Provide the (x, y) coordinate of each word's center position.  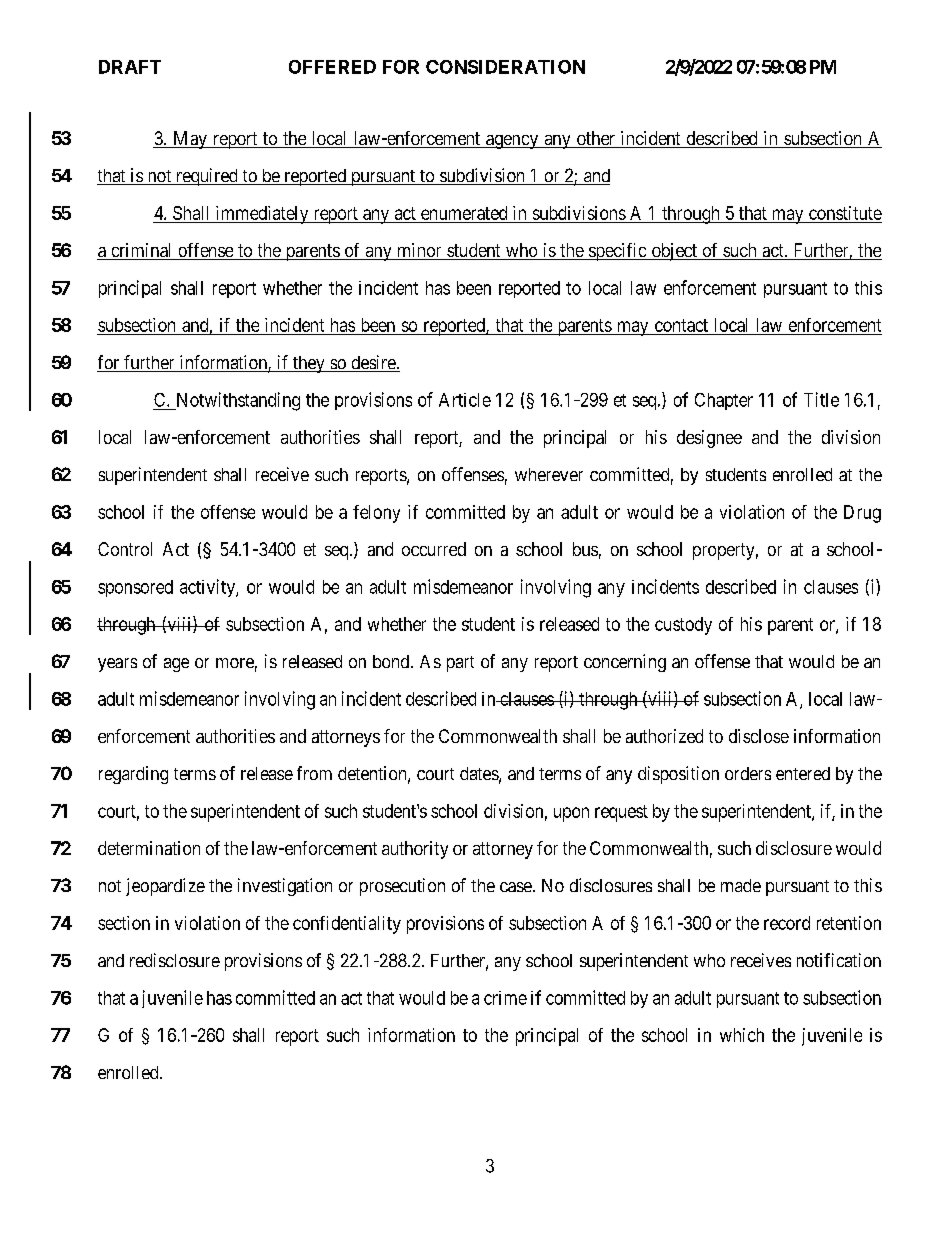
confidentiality (347, 925)
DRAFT (130, 67)
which (742, 1035)
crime (505, 998)
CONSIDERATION (505, 67)
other (596, 139)
